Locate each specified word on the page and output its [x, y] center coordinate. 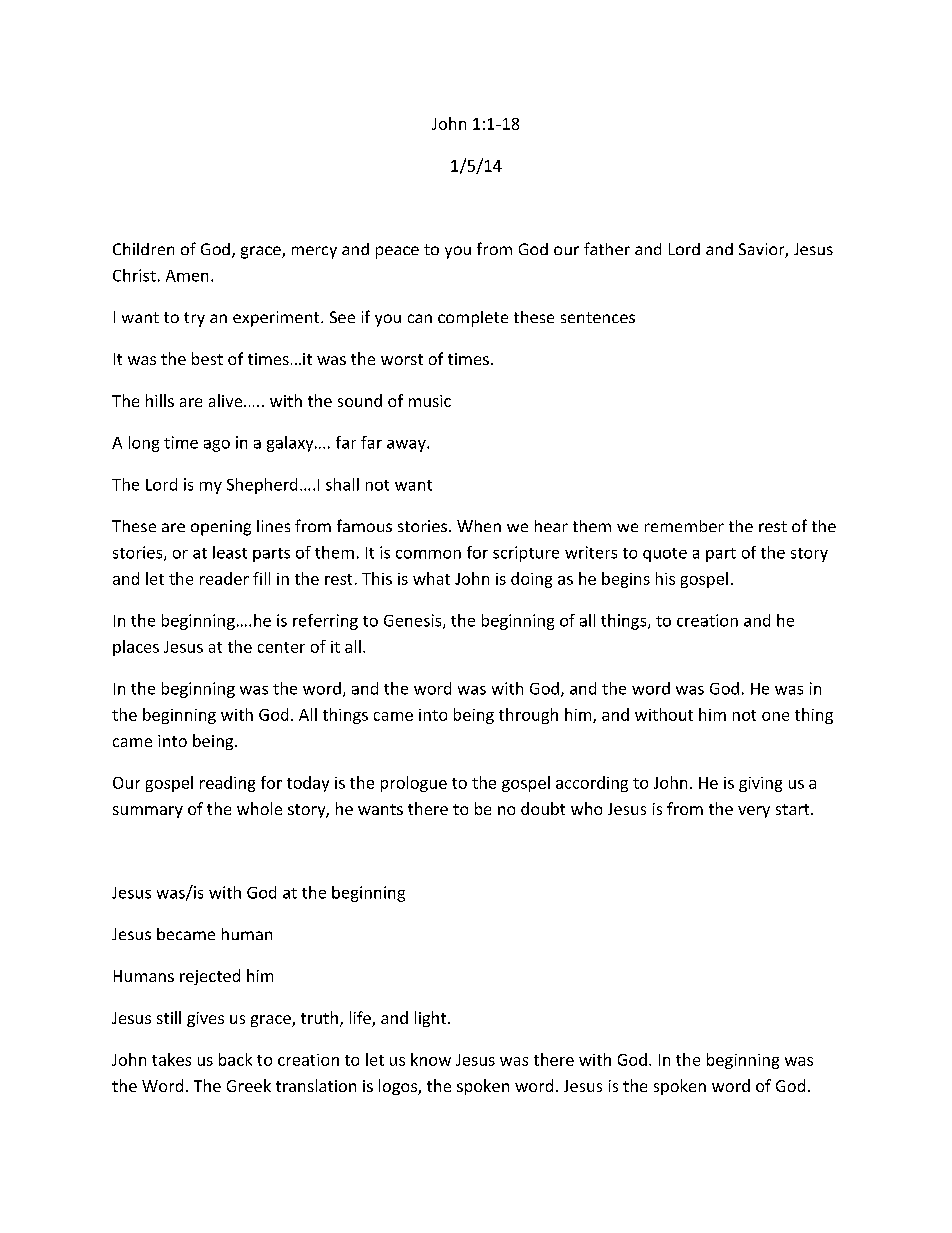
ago [217, 446]
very [754, 812]
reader [224, 578]
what [431, 578]
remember [684, 526]
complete [473, 319]
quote [665, 555]
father [607, 248]
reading [227, 784]
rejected [210, 977]
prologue [414, 784]
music [430, 401]
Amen [187, 276]
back [235, 1059]
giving [760, 784]
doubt [543, 808]
